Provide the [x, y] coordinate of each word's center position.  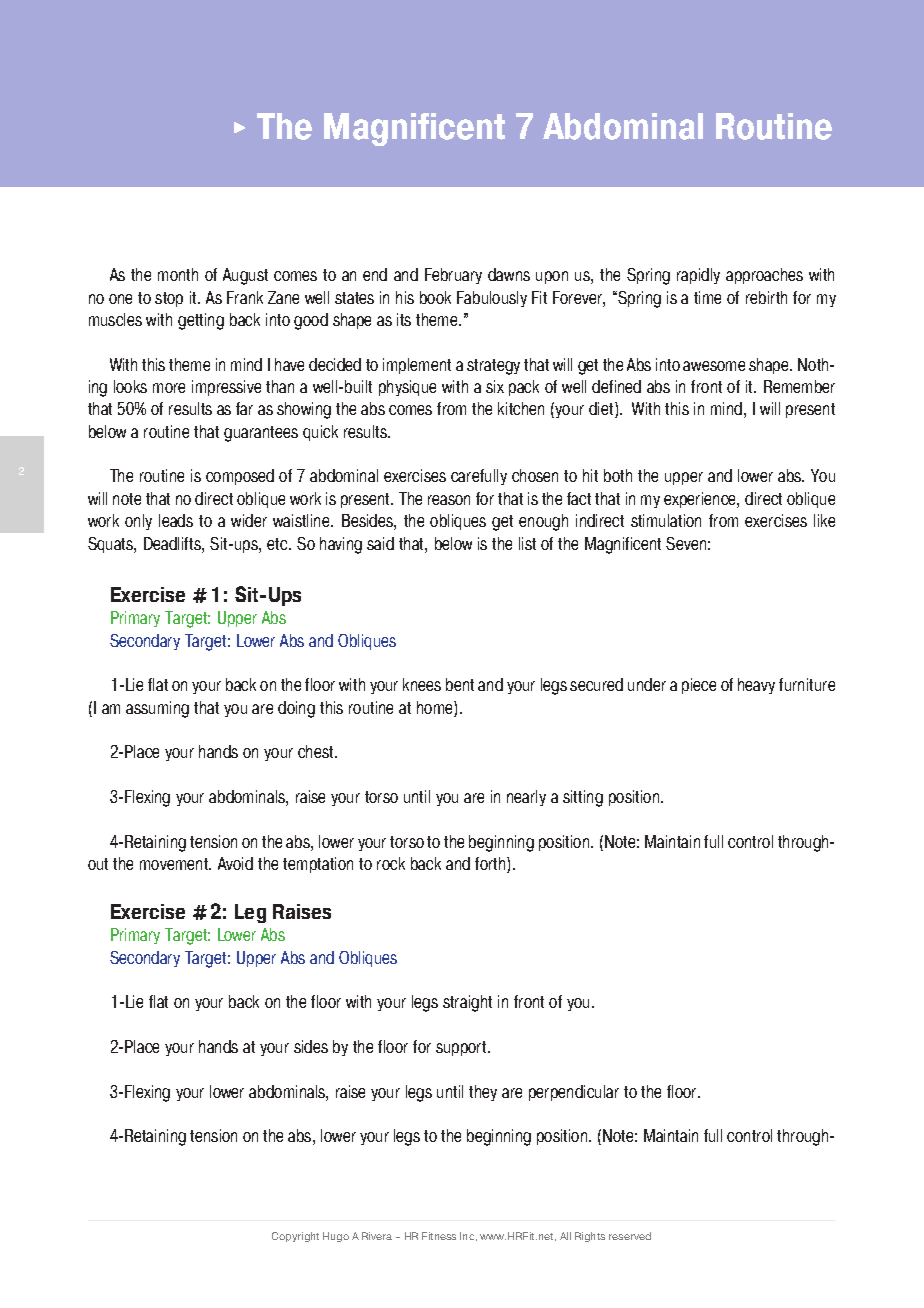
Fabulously [492, 299]
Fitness [439, 1236]
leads [176, 520]
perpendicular [574, 1093]
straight [467, 1003]
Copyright [295, 1237]
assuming [157, 709]
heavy [756, 686]
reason [449, 500]
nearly [526, 798]
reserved [630, 1236]
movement [175, 864]
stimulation [666, 520]
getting [201, 321]
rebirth [766, 297]
